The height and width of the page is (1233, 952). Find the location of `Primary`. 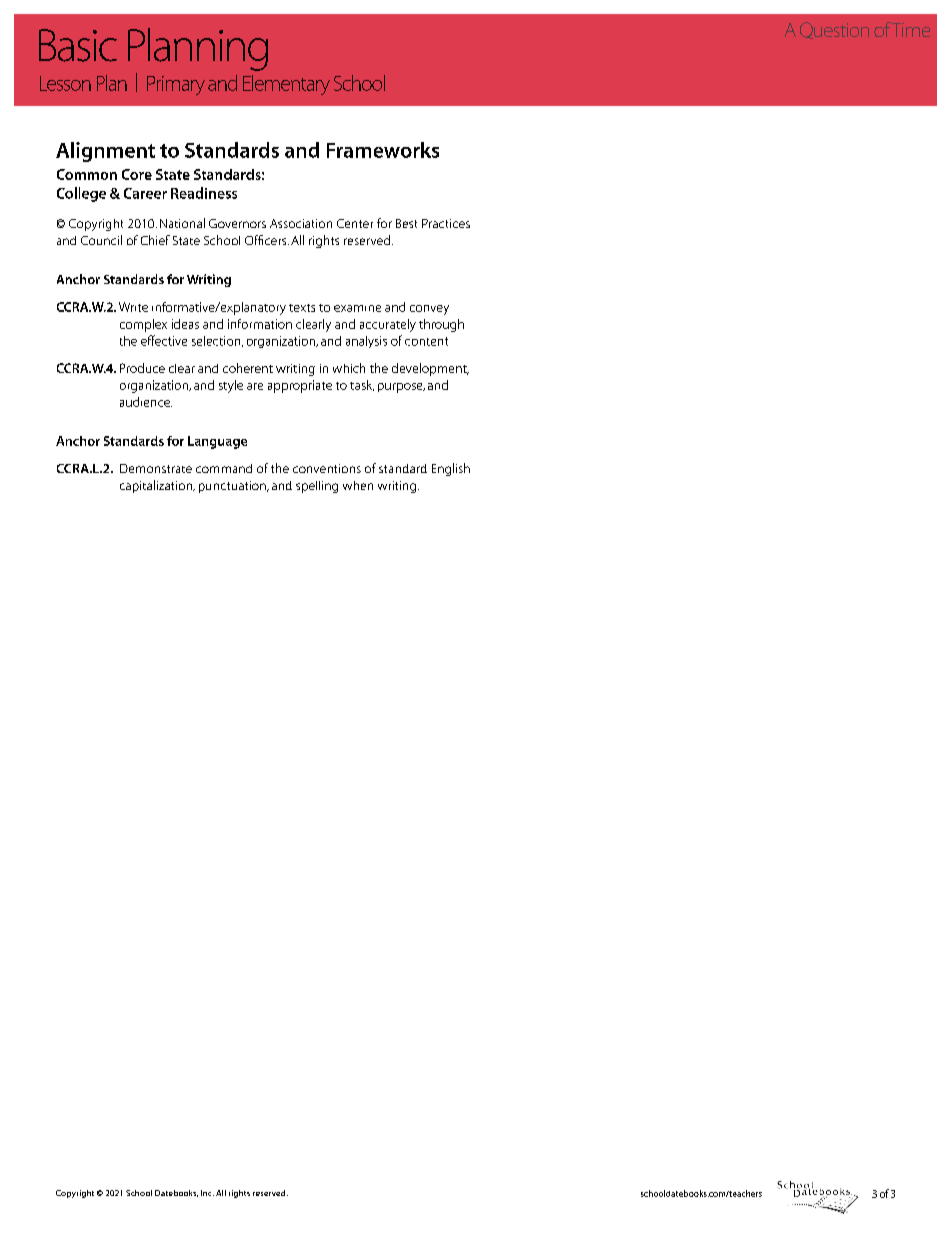

Primary is located at coordinates (176, 85).
